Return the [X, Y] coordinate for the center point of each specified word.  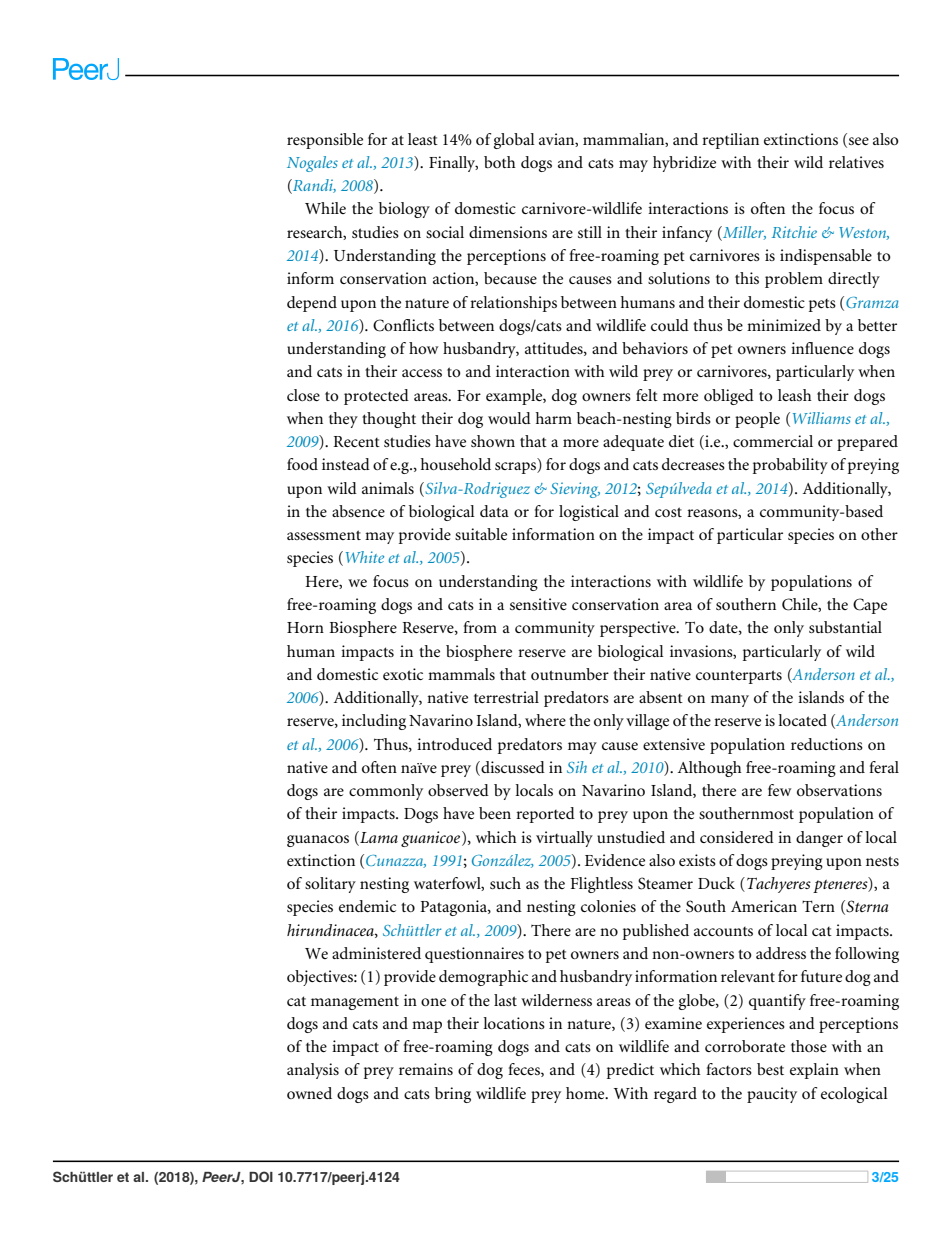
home [586, 1093]
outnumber [570, 674]
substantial [845, 627]
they [343, 420]
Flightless [602, 885]
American [764, 906]
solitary [330, 885]
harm [554, 418]
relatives [856, 162]
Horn [305, 627]
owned [309, 1093]
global [514, 141]
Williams [822, 418]
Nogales [312, 164]
